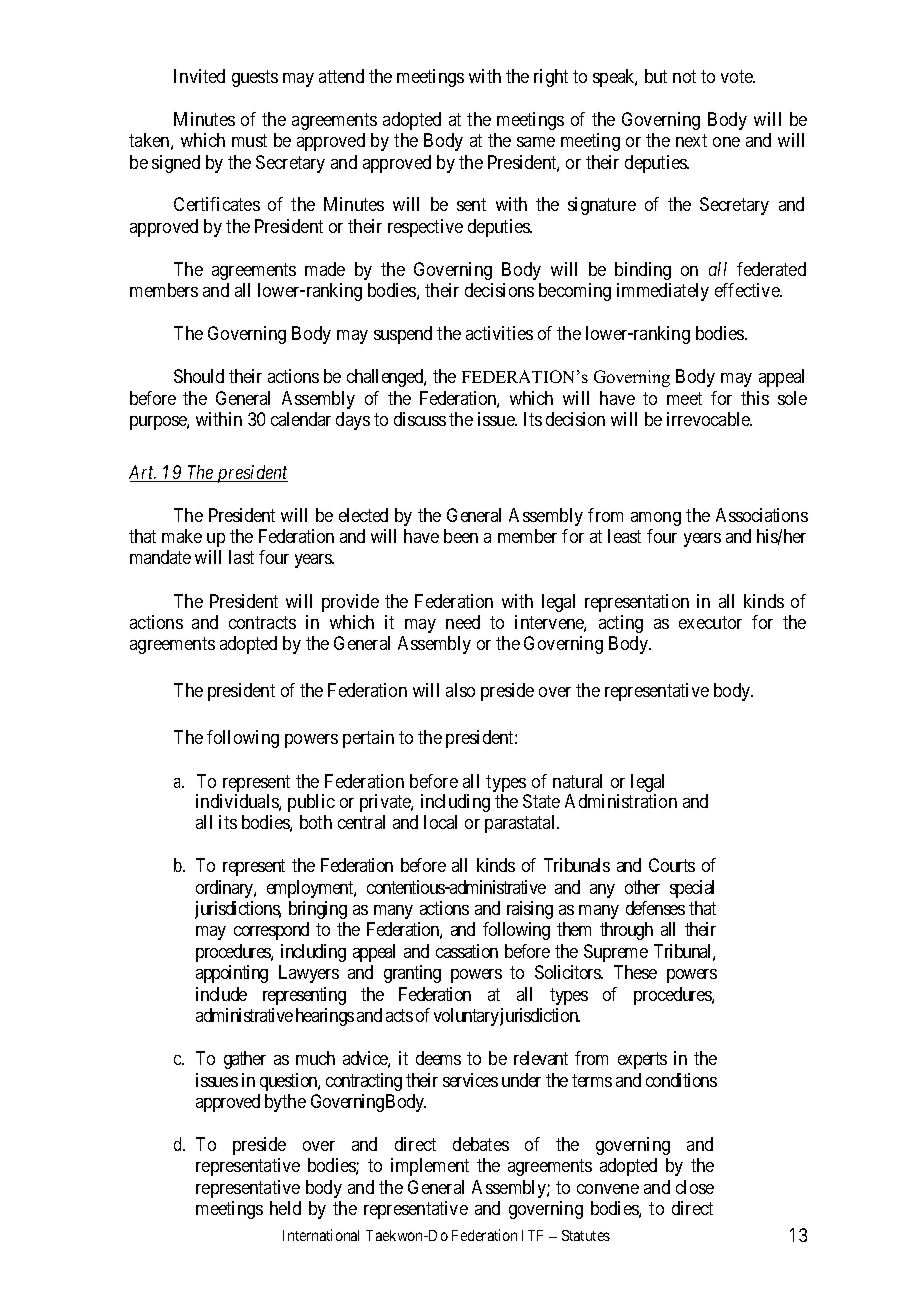 This image has width=924, height=1309. I want to click on held, so click(285, 1208).
